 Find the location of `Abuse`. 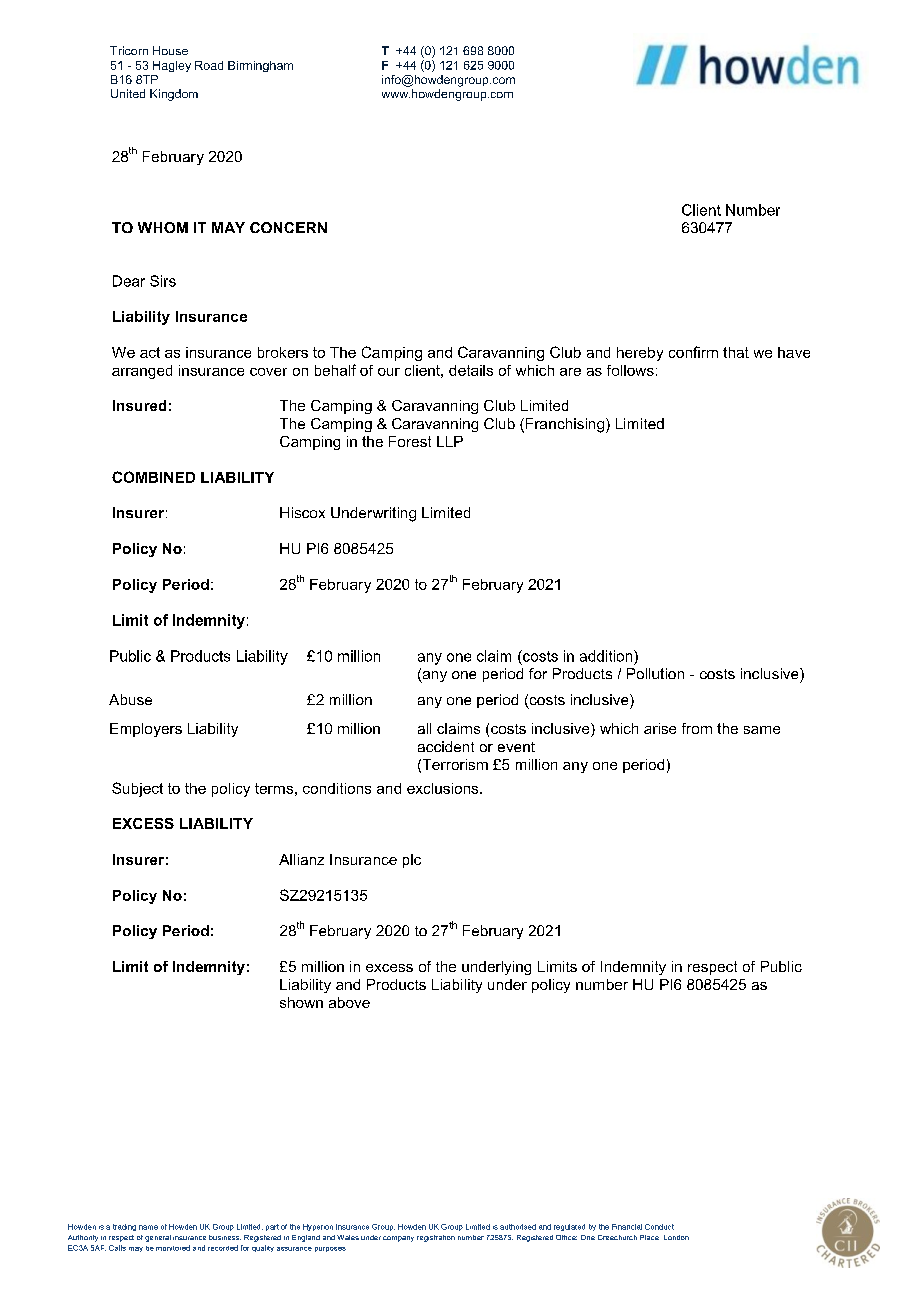

Abuse is located at coordinates (130, 699).
